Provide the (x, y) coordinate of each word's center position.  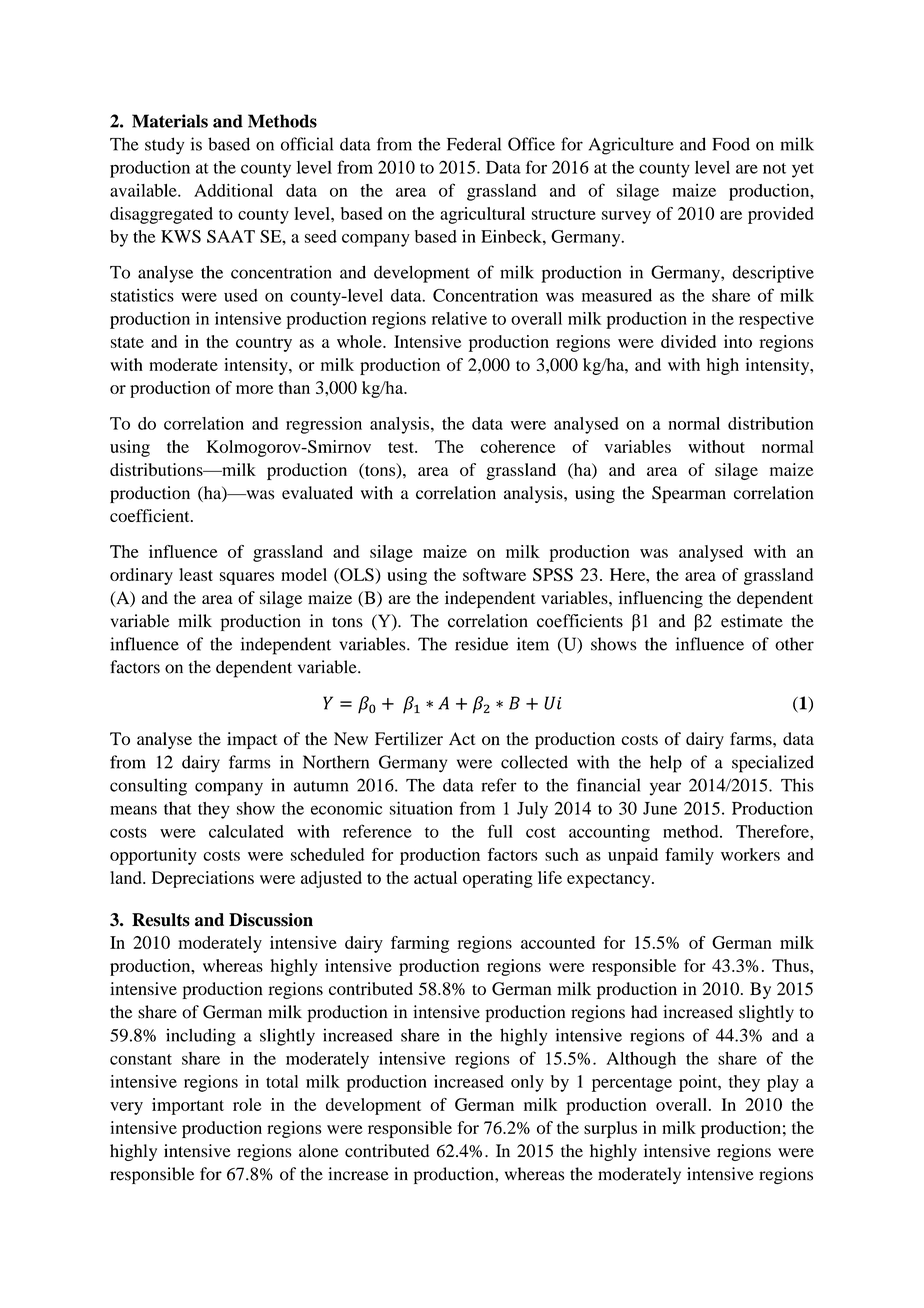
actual (435, 877)
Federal (474, 144)
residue (481, 644)
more (254, 389)
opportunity (153, 856)
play (783, 1083)
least (196, 574)
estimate (752, 621)
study (164, 146)
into (738, 341)
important (188, 1106)
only (527, 1083)
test (402, 447)
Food (731, 144)
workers (750, 854)
